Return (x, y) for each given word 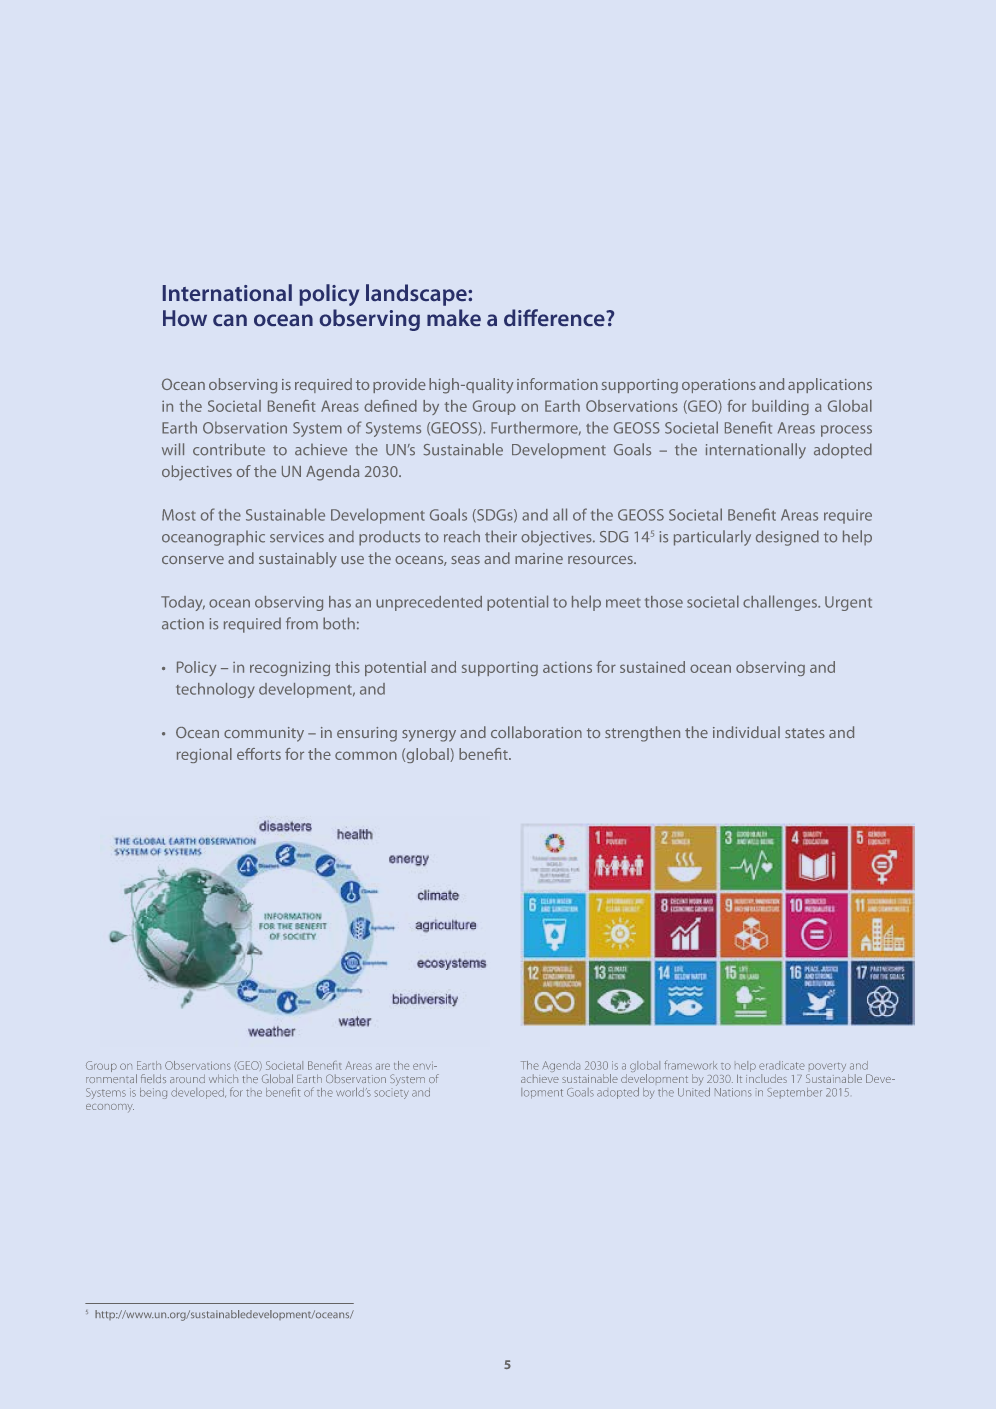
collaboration (536, 732)
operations (719, 386)
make (454, 317)
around (187, 1078)
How (185, 318)
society (391, 1094)
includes (766, 1078)
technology (215, 690)
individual (746, 732)
